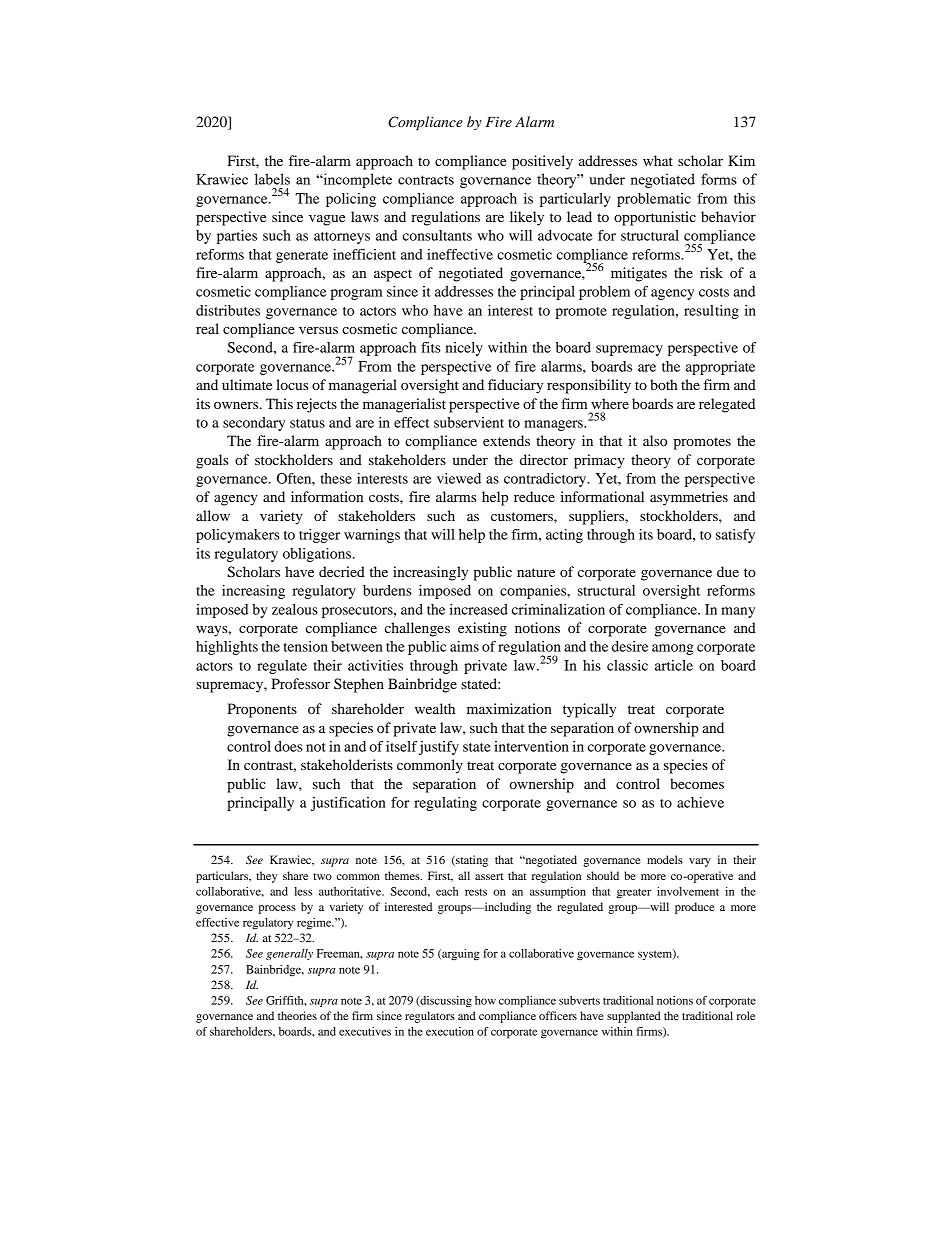  Describe the element at coordinates (426, 180) in the screenshot. I see `contracts` at that location.
